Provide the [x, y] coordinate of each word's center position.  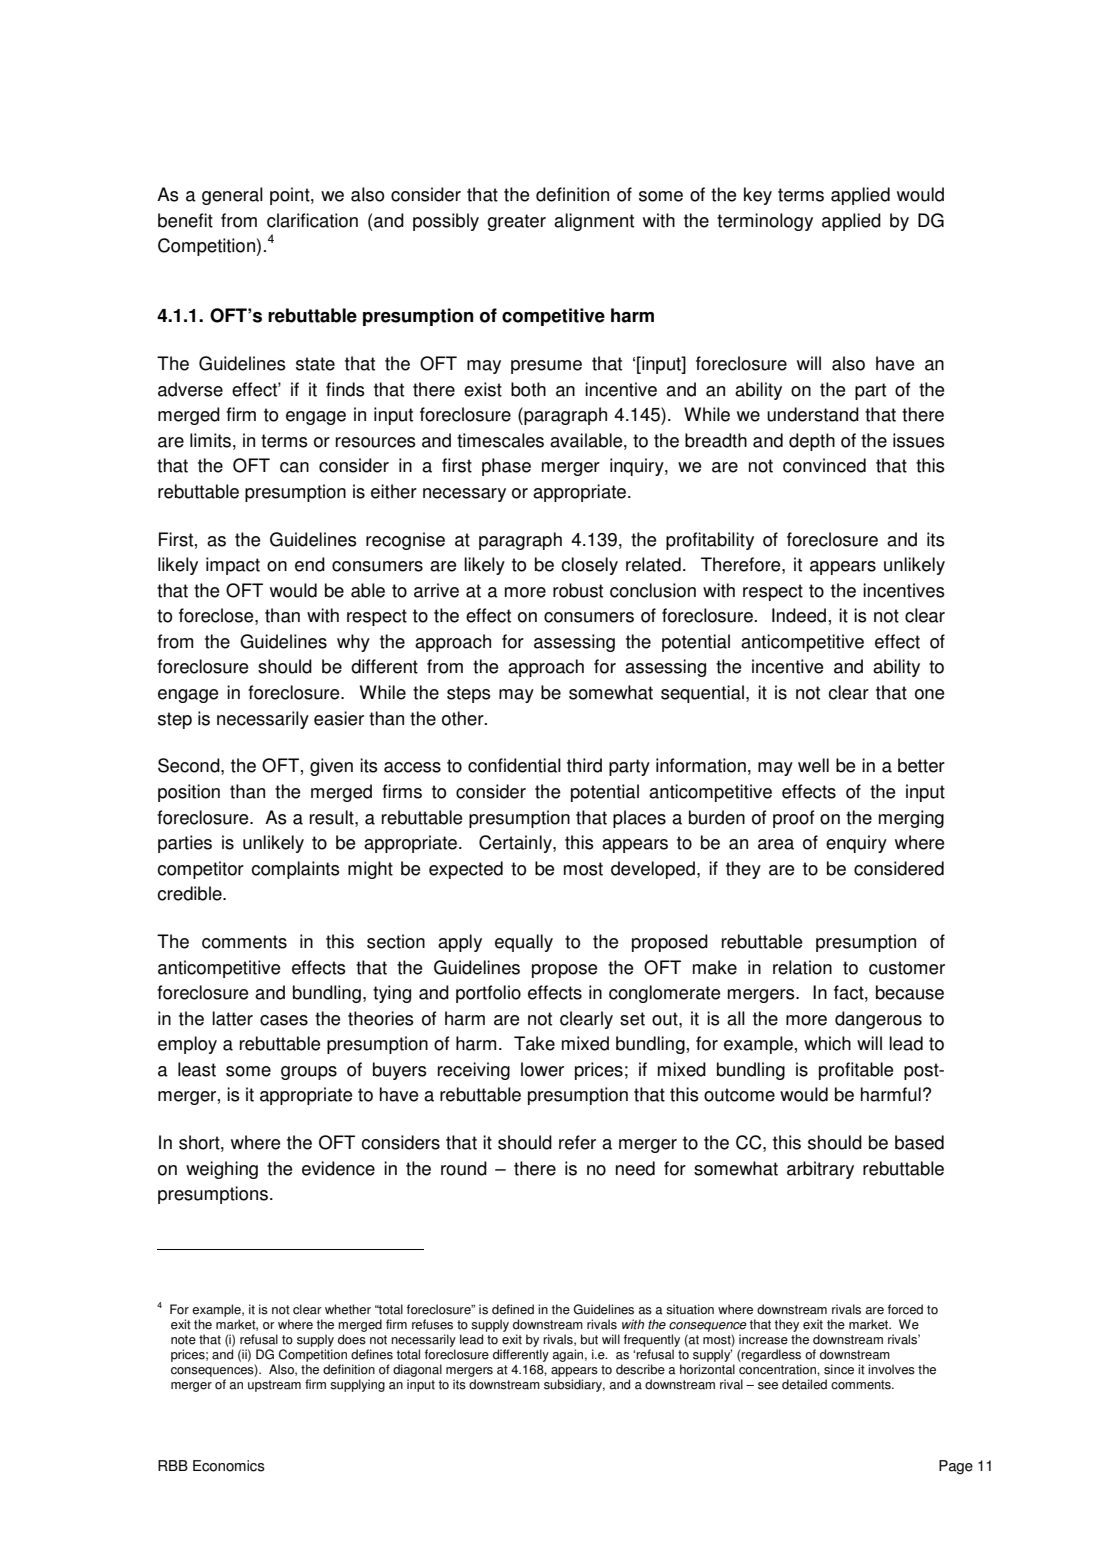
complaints [295, 870]
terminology [765, 222]
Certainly [516, 844]
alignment [594, 222]
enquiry [856, 844]
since [839, 1369]
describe [640, 1369]
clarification [312, 220]
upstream [274, 1386]
